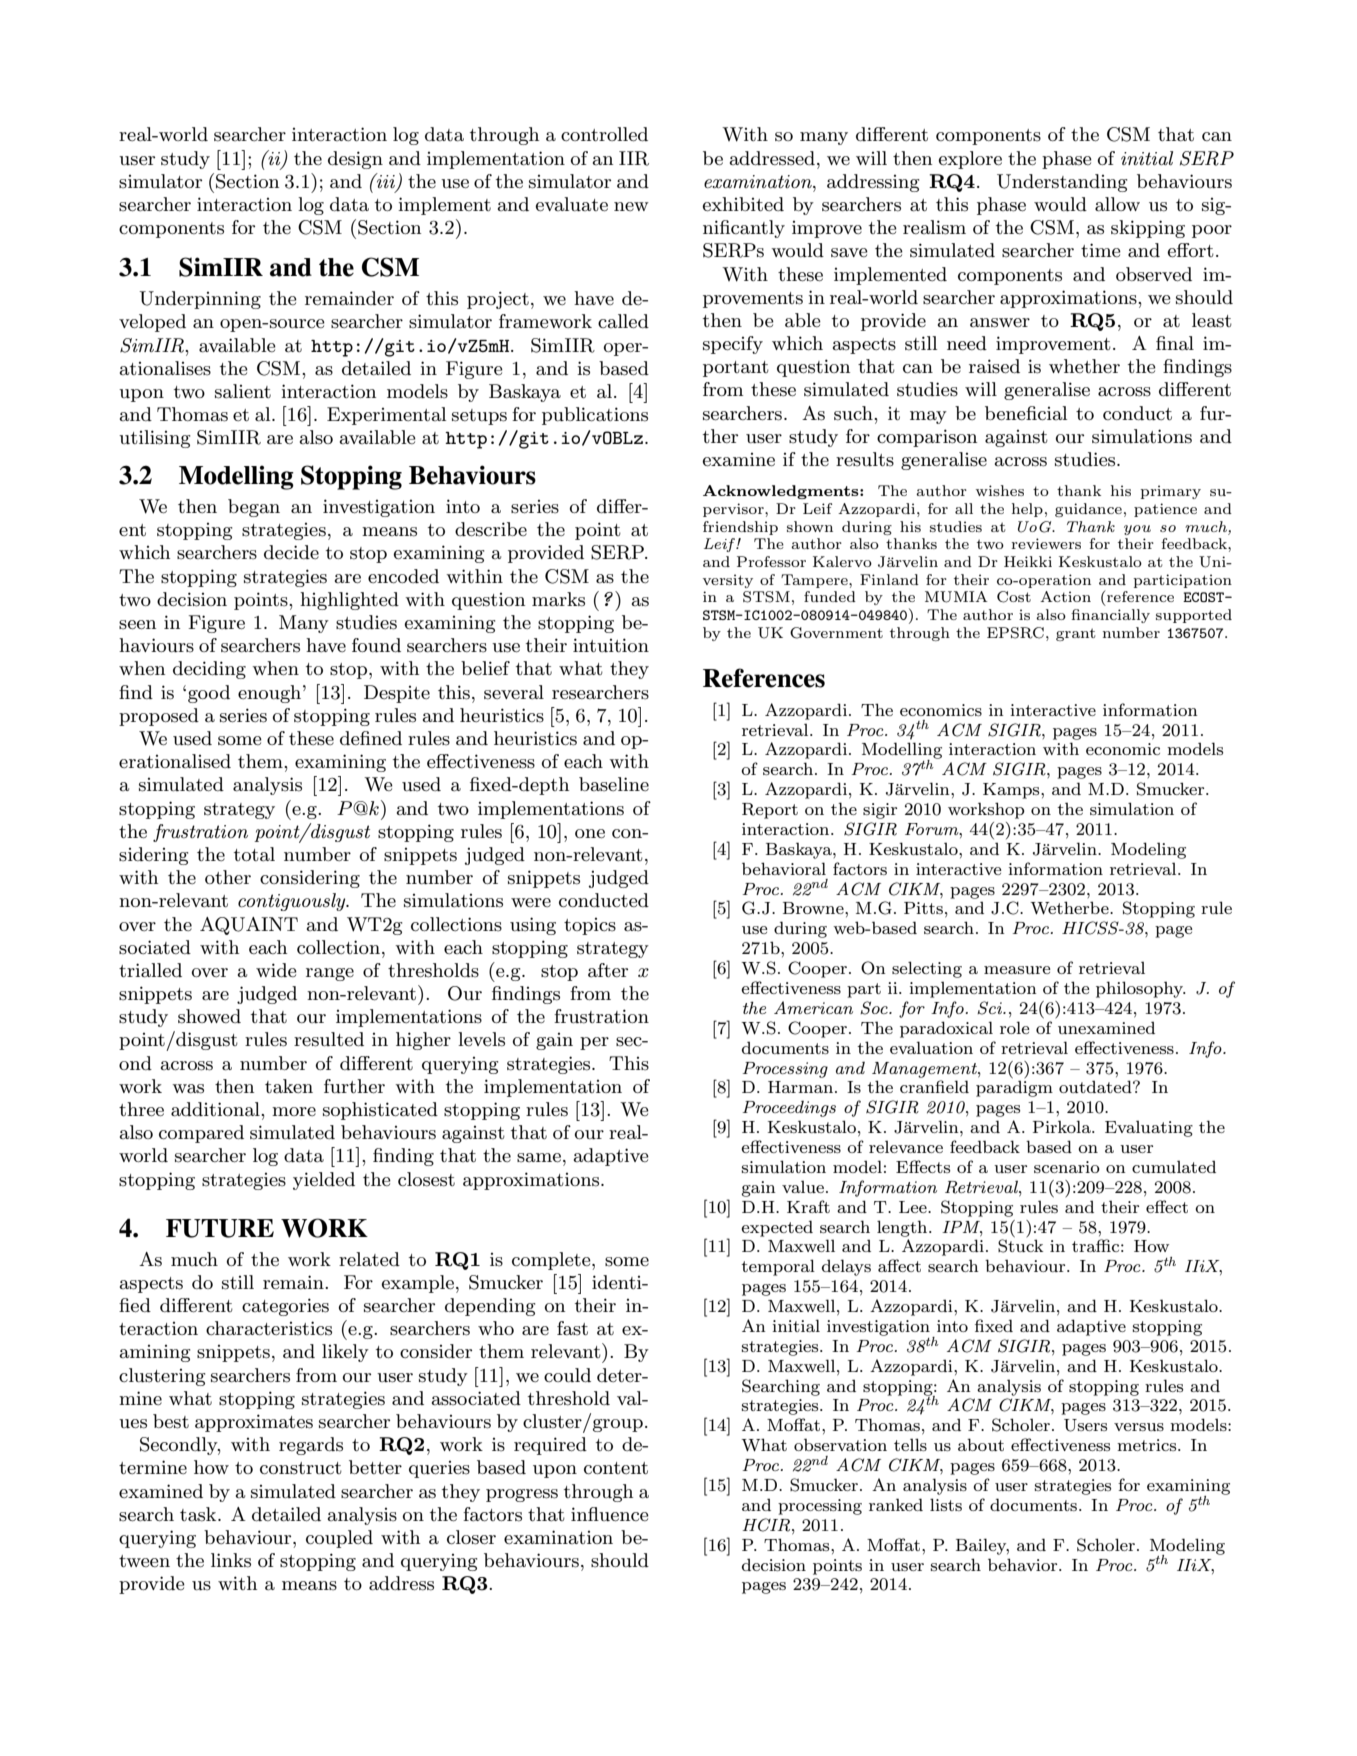 The height and width of the document is (1756, 1357). I want to click on Harman, so click(802, 1087).
